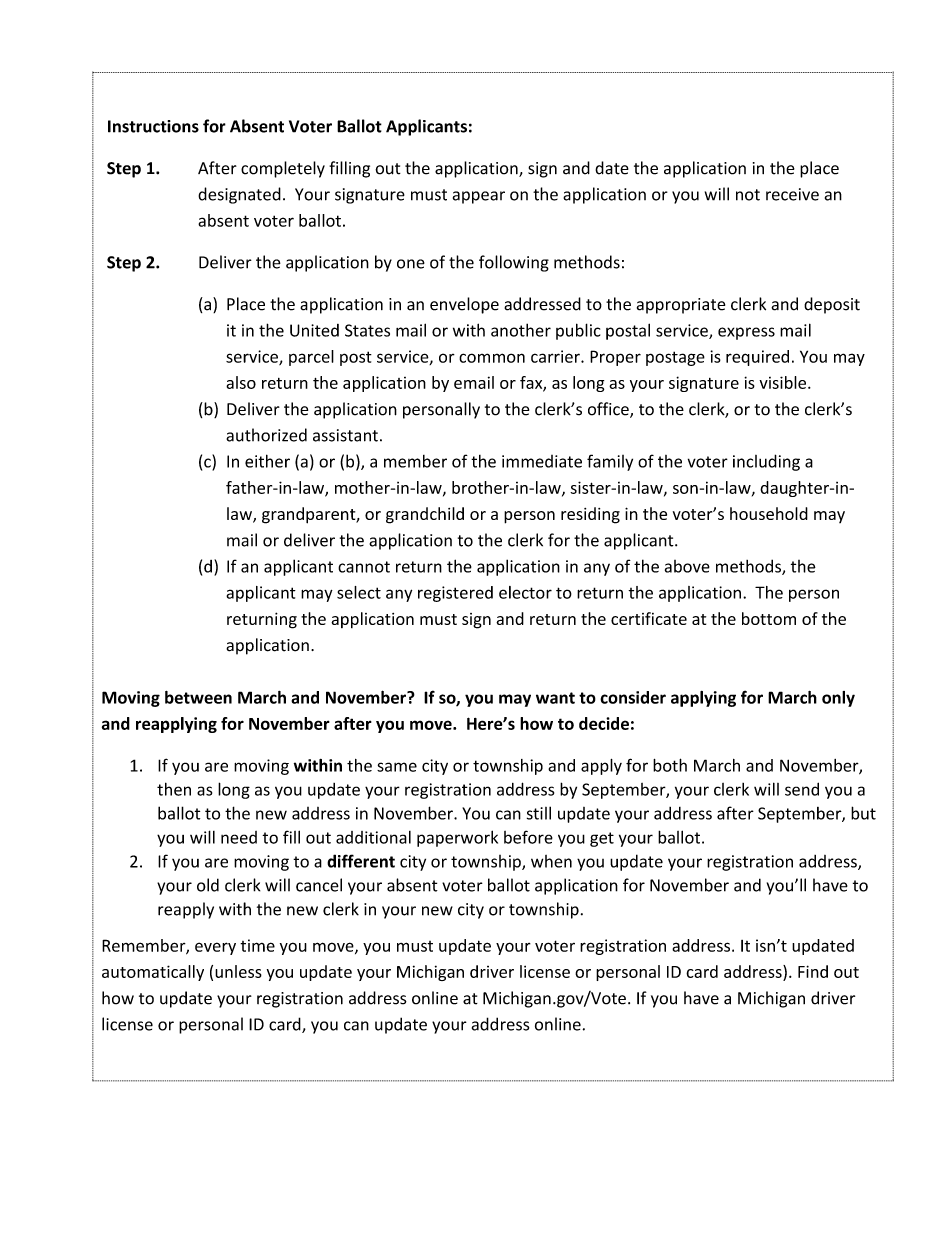  I want to click on elector, so click(525, 592).
